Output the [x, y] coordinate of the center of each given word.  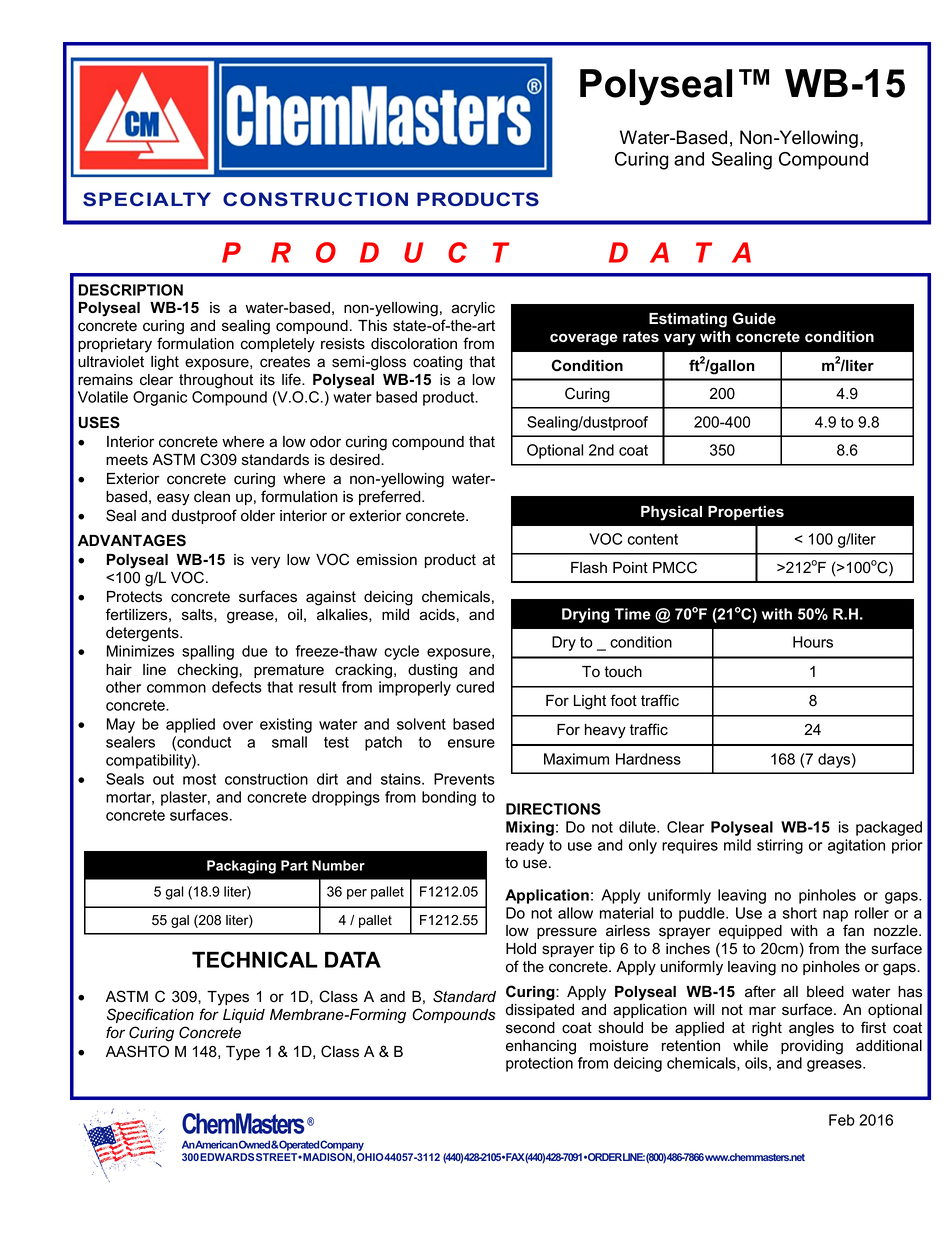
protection [539, 1064]
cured [475, 687]
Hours [813, 642]
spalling [208, 652]
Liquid [244, 1016]
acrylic [473, 309]
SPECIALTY [147, 199]
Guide [754, 318]
